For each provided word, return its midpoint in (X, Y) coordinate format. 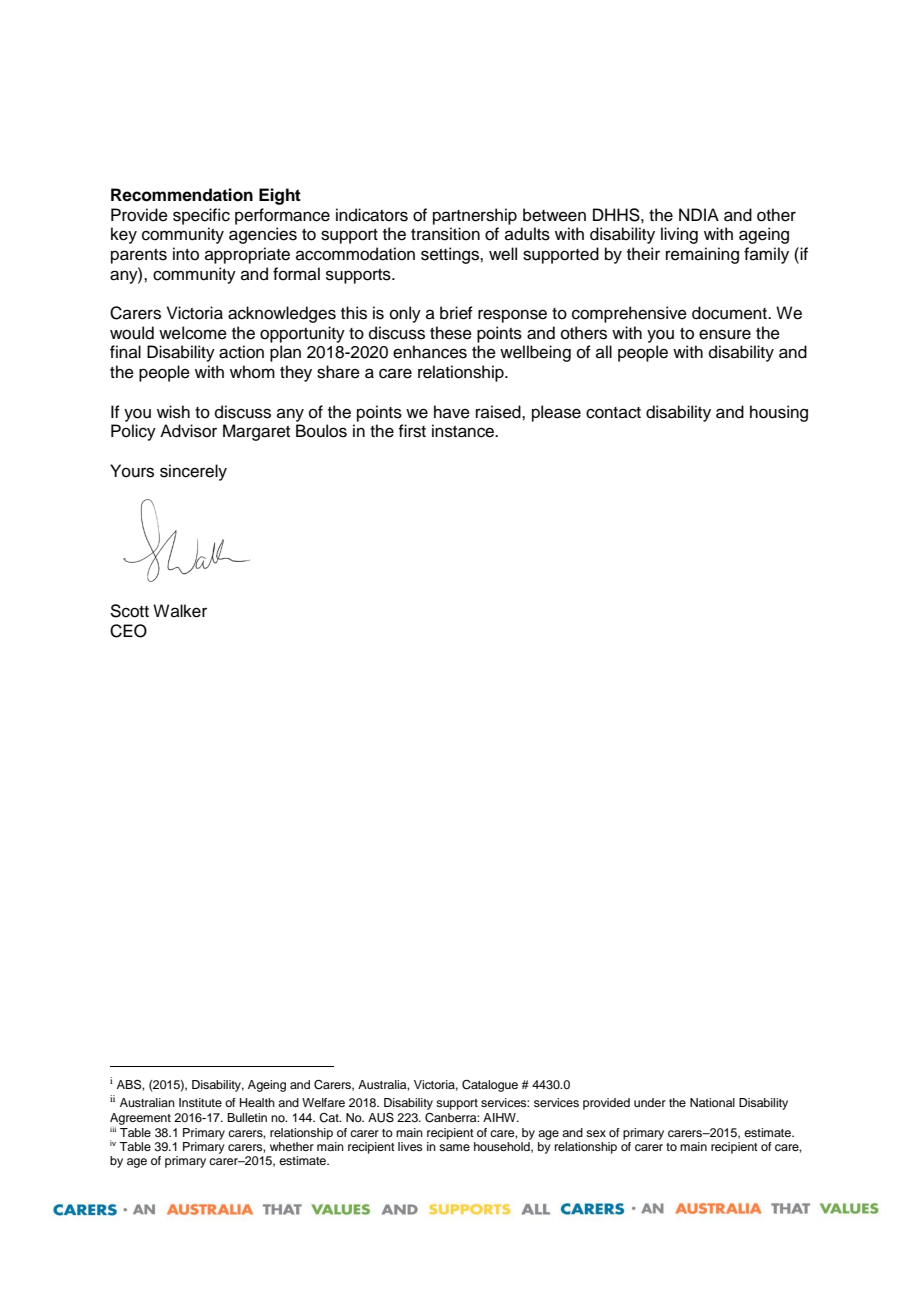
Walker (180, 611)
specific (201, 216)
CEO (128, 631)
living (679, 235)
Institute (200, 1102)
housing (779, 413)
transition (445, 234)
